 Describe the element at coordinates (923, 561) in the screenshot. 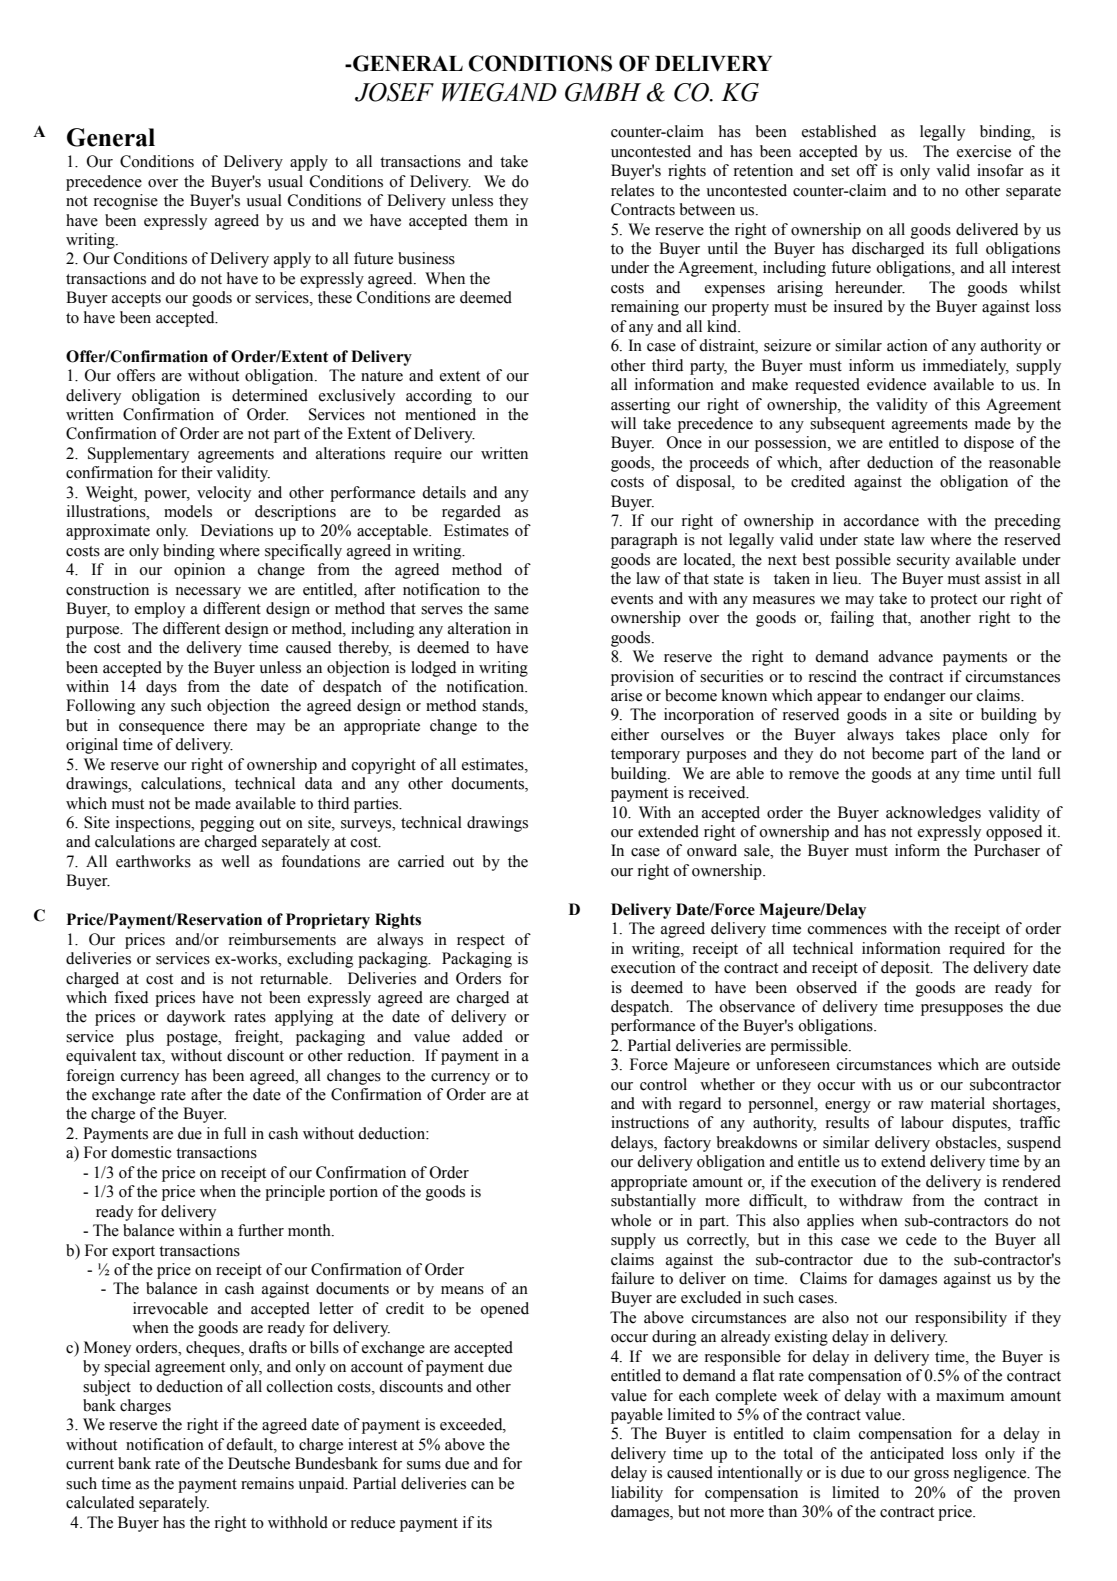

I see `security` at that location.
